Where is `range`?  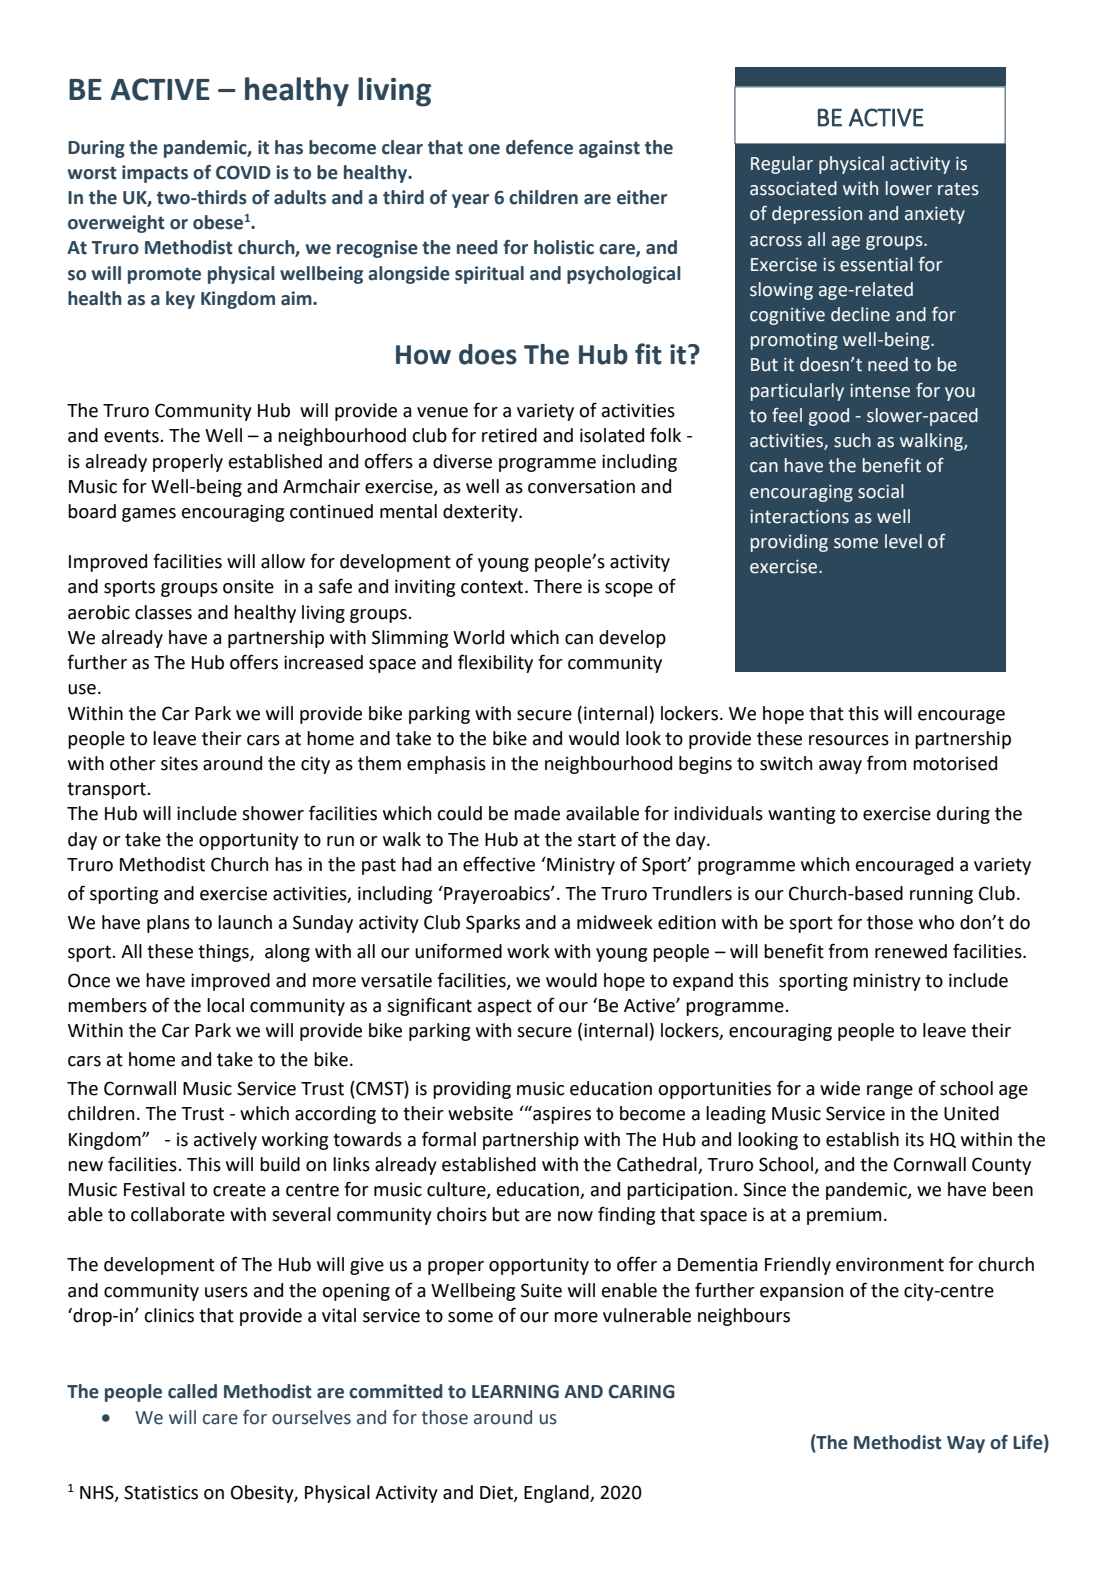
range is located at coordinates (890, 1092).
